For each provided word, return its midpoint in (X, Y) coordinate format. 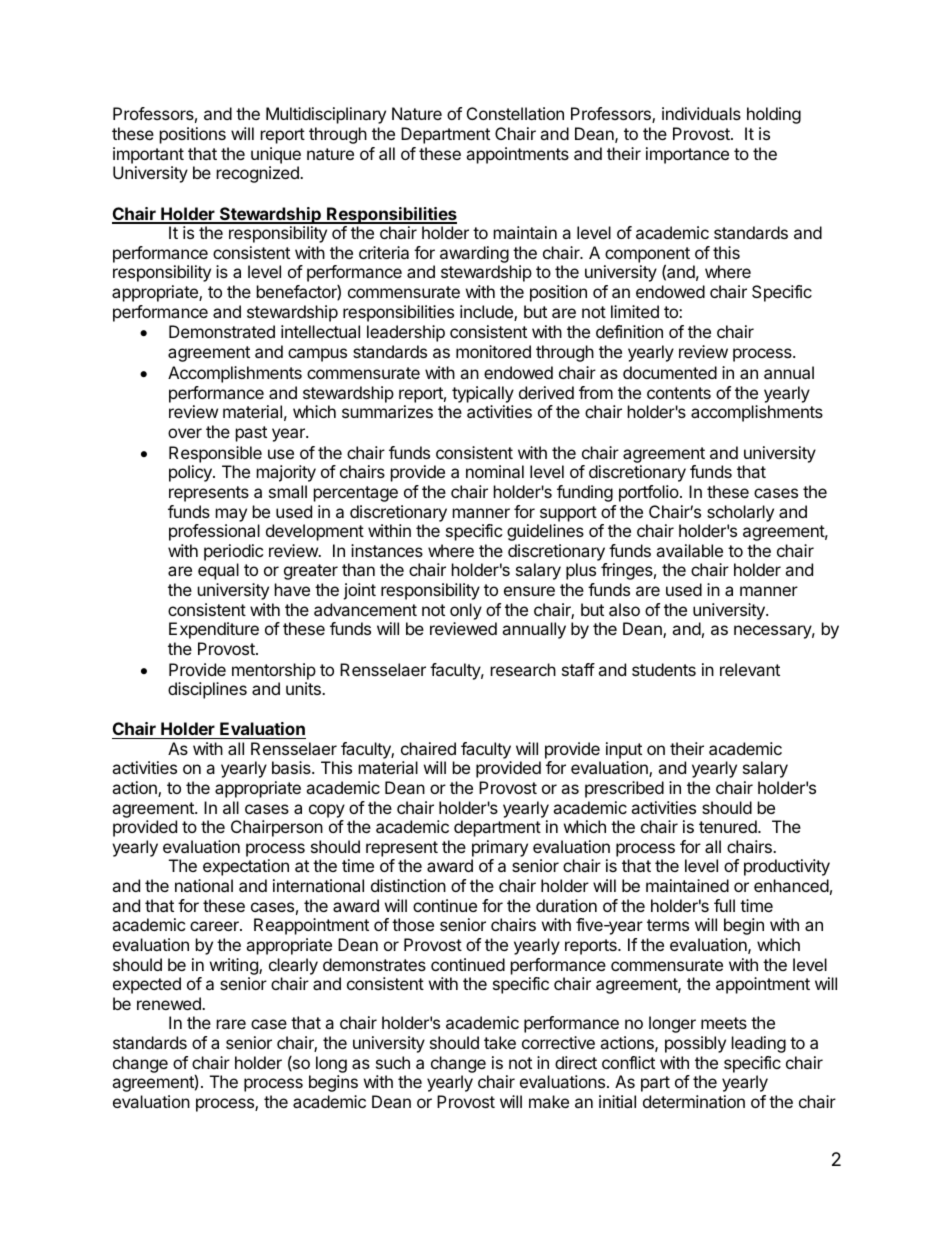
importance (687, 155)
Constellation (515, 113)
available (689, 550)
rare (231, 1024)
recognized (259, 174)
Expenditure (214, 630)
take (500, 1042)
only (466, 611)
